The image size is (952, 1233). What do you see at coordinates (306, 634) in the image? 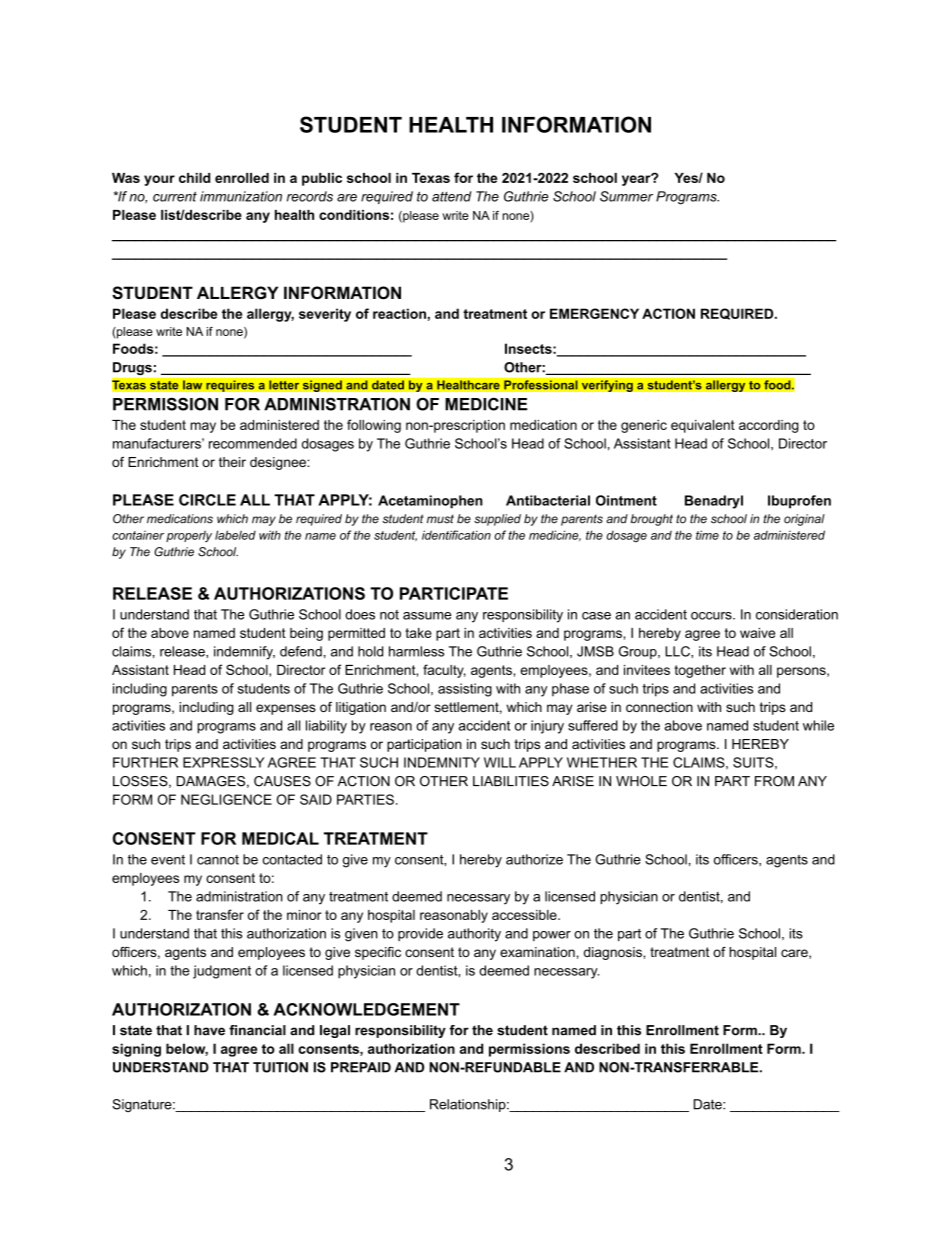
I see `being` at bounding box center [306, 634].
